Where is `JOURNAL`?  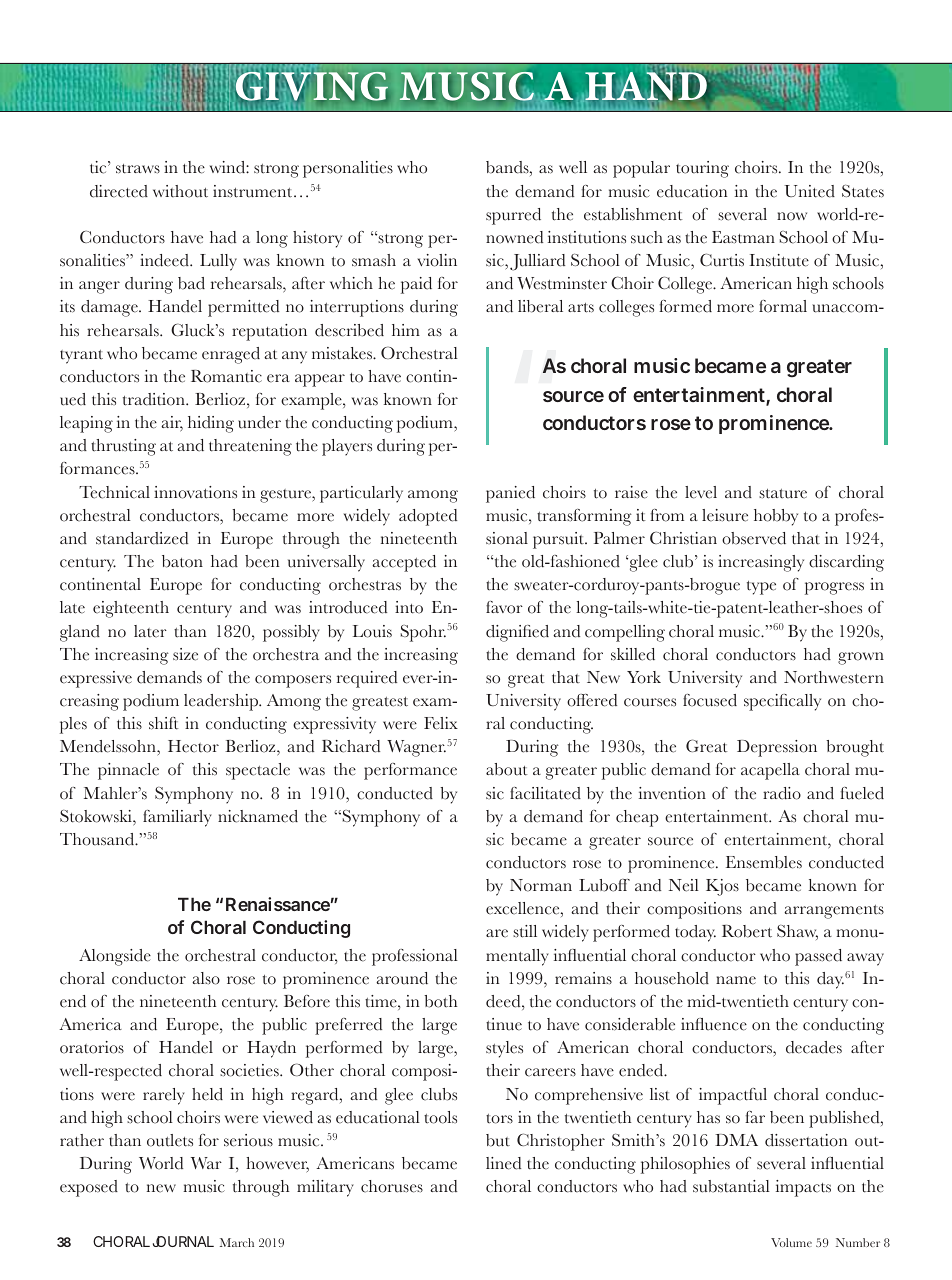
JOURNAL is located at coordinates (183, 1241).
